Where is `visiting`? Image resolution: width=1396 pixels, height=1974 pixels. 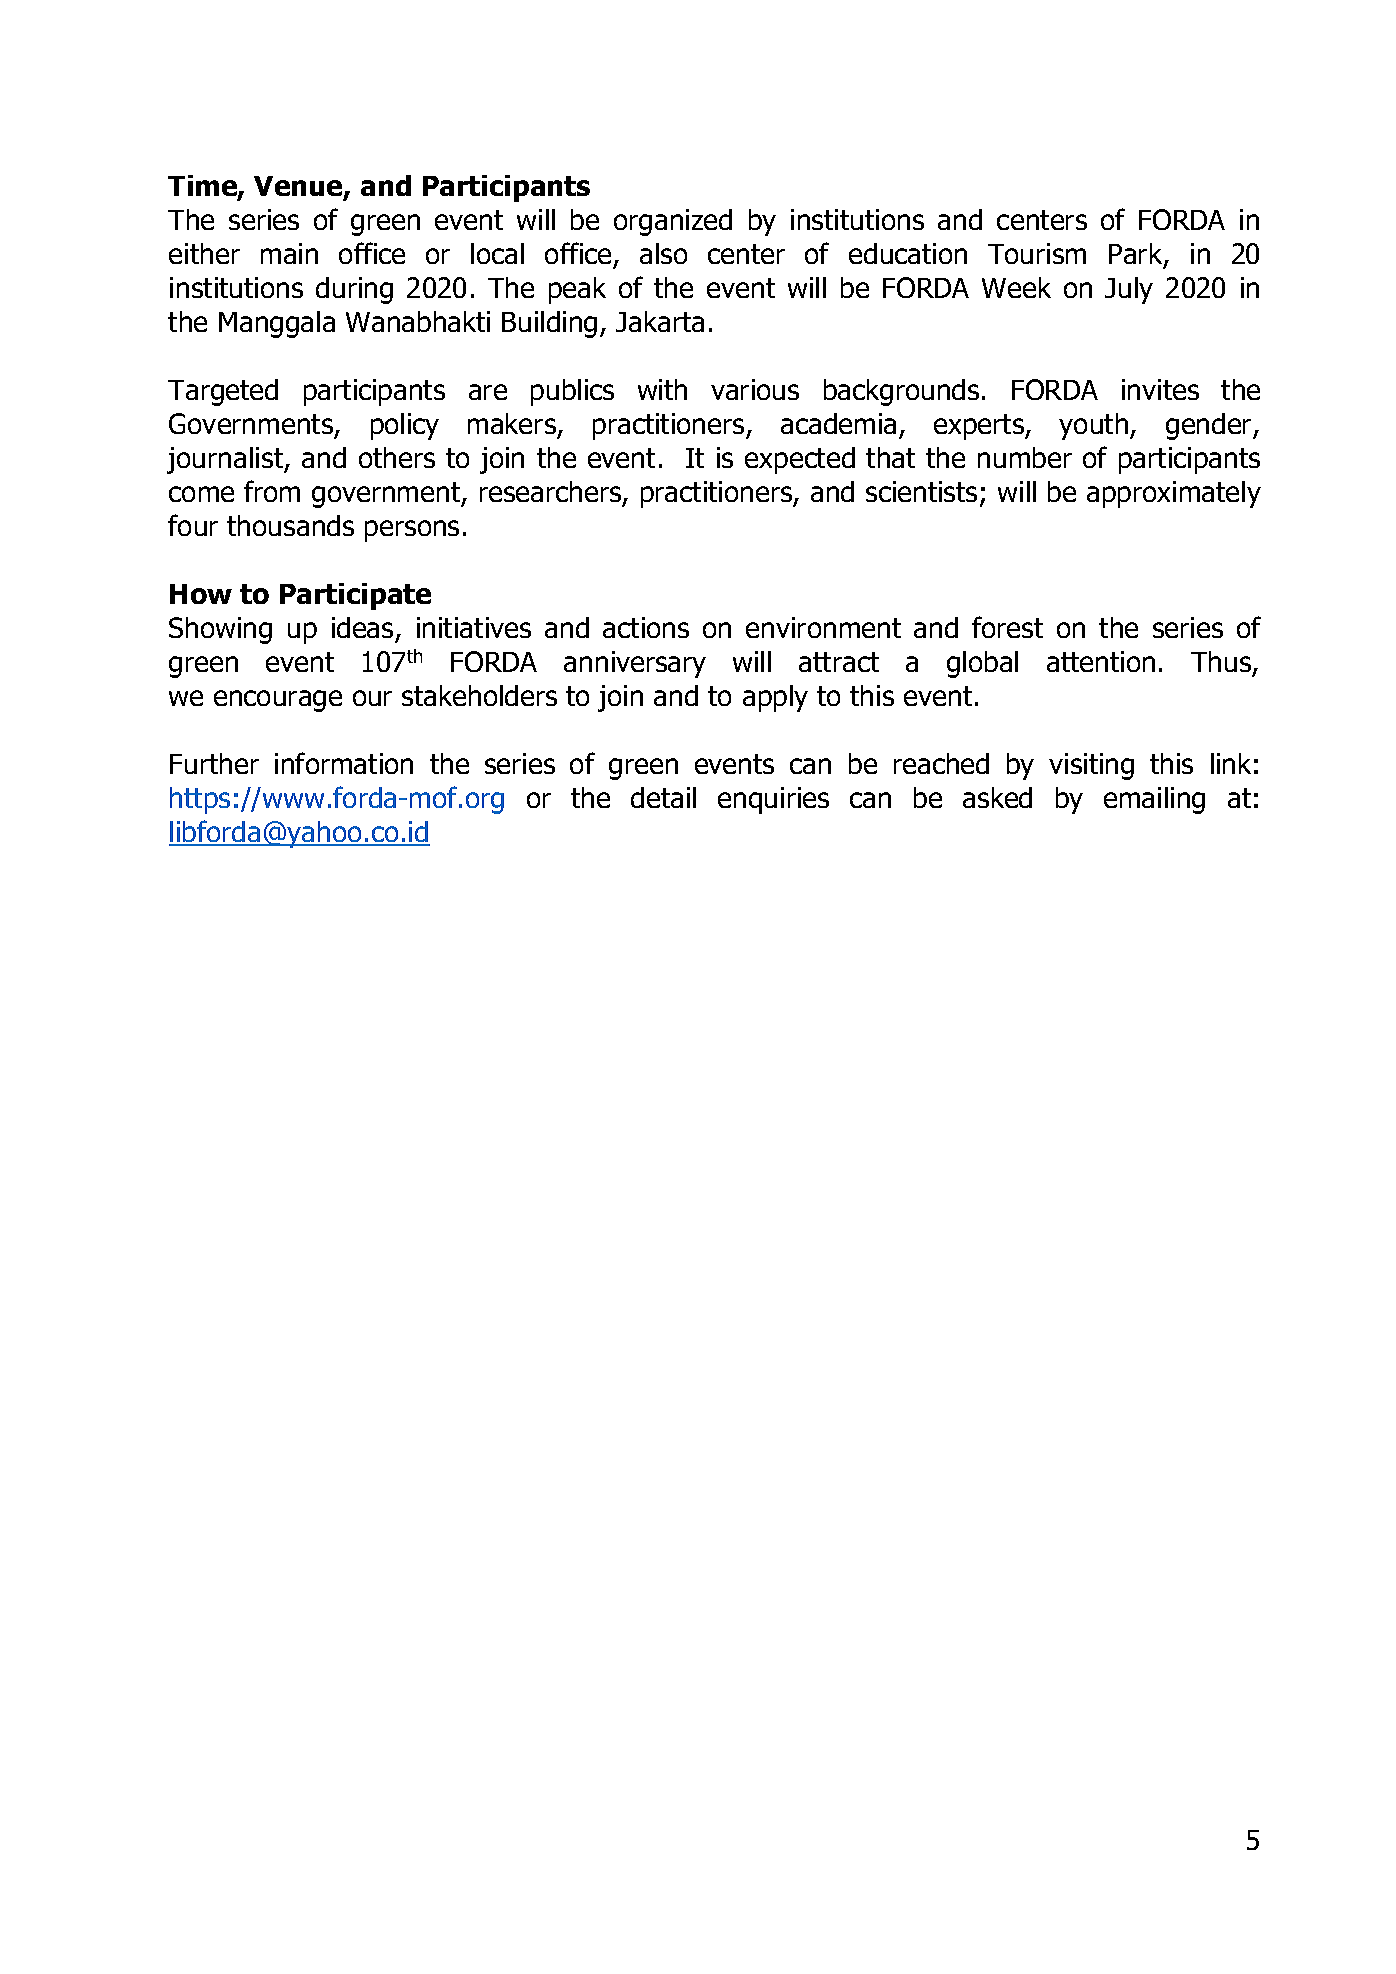
visiting is located at coordinates (1091, 766).
